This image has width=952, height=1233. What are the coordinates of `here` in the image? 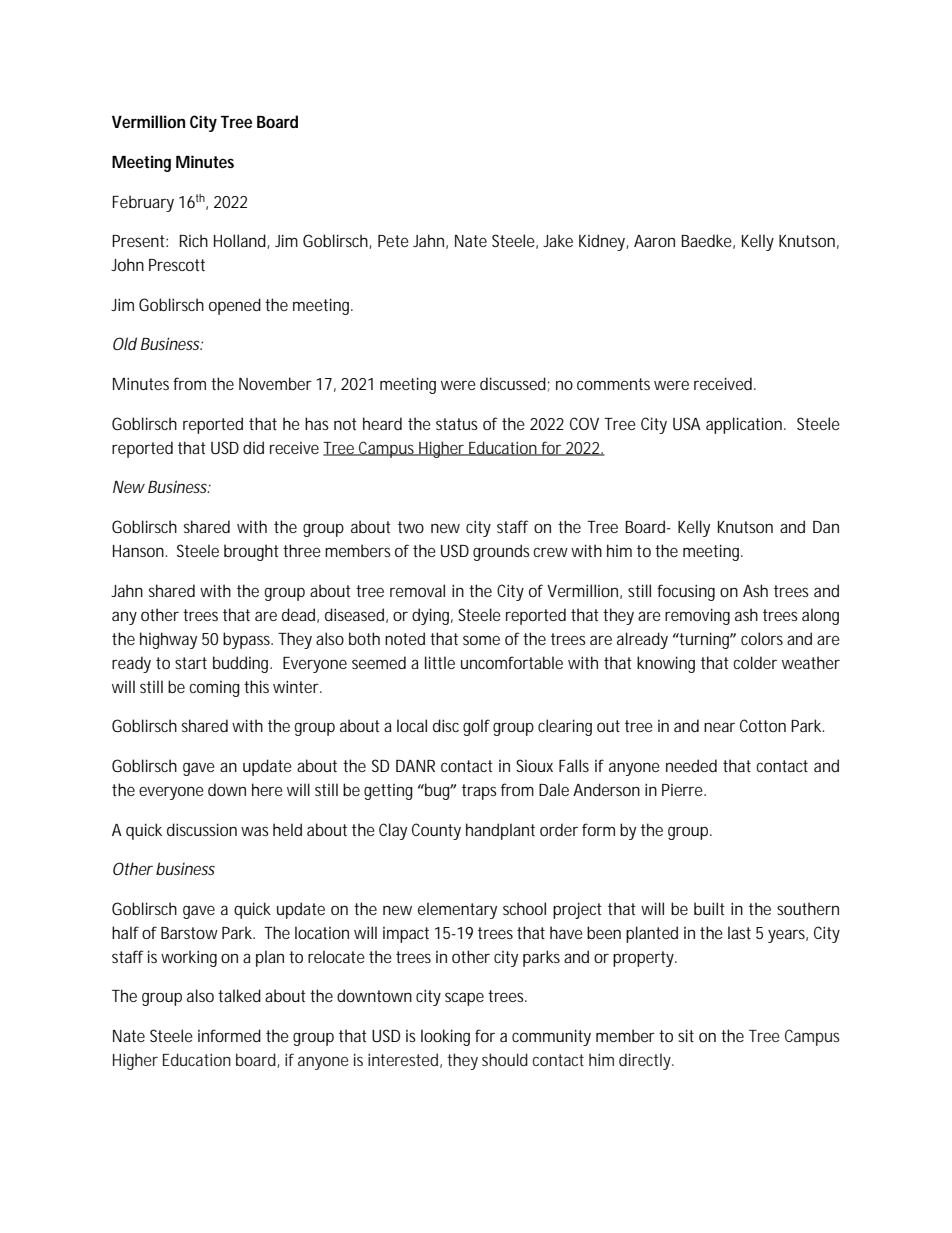 It's located at (267, 789).
